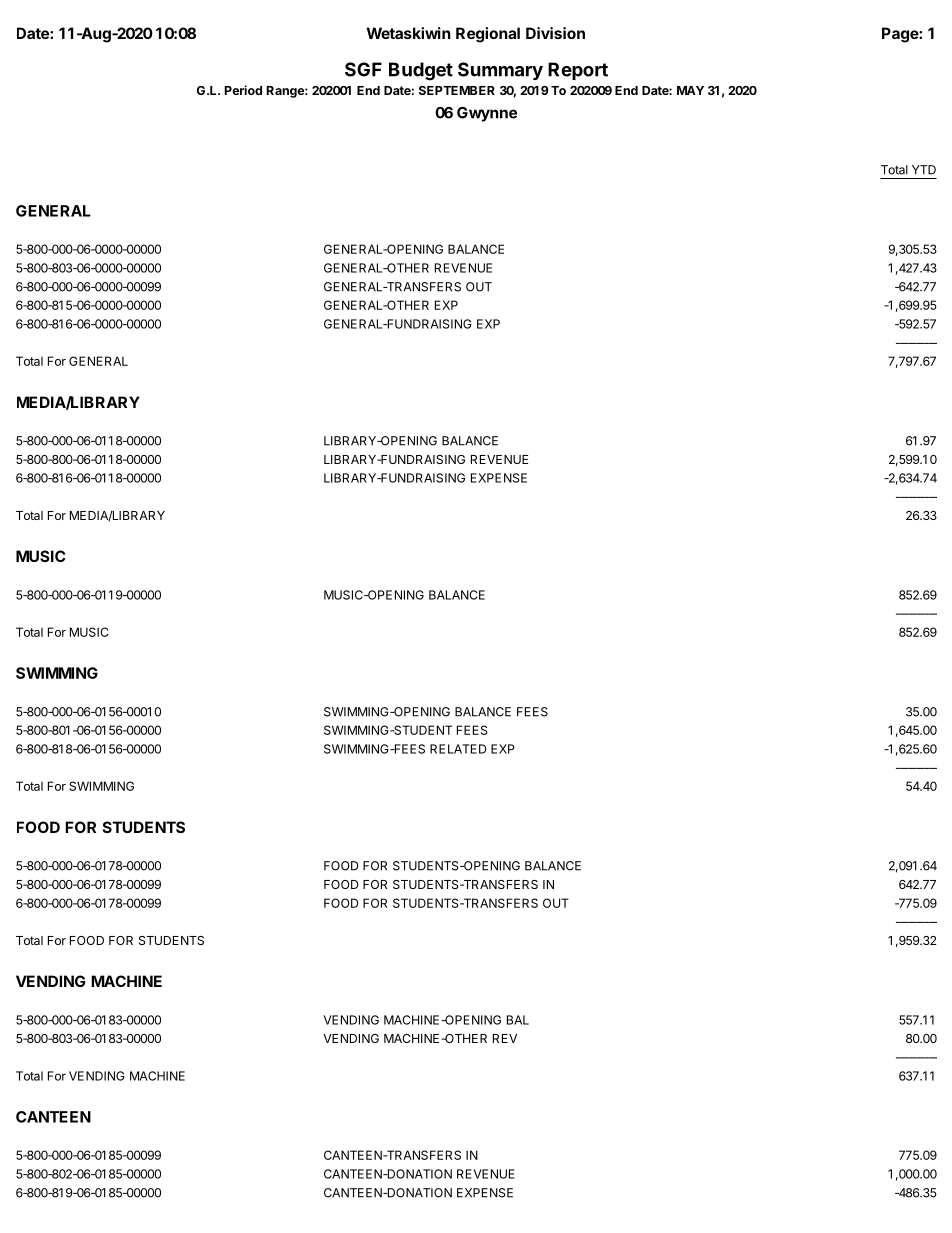 The image size is (952, 1233). I want to click on YTD, so click(924, 170).
